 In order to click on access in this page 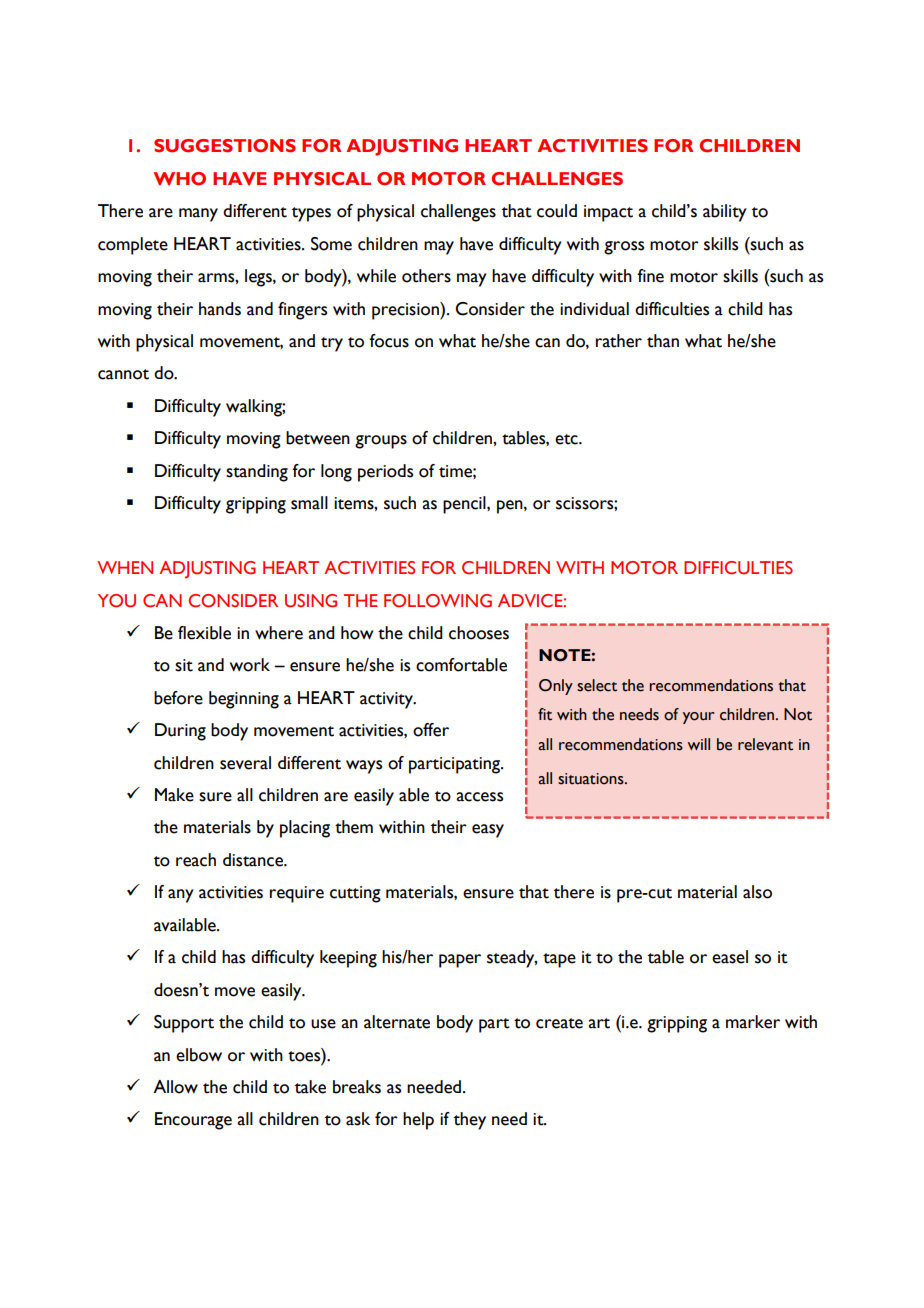, I will do `click(479, 797)`.
